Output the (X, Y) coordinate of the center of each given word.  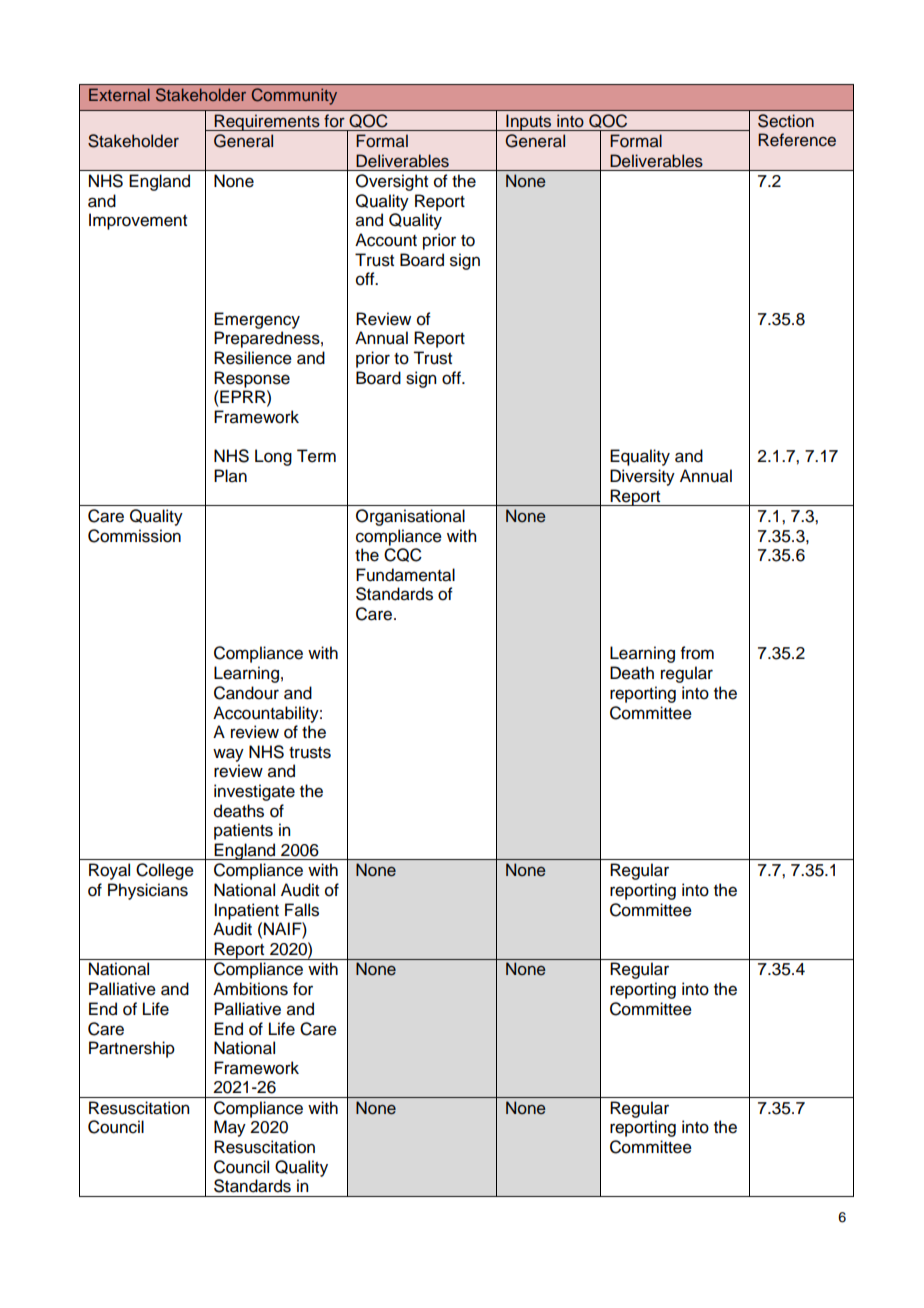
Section (786, 120)
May (230, 1128)
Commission (134, 536)
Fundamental (405, 575)
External (119, 94)
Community (294, 96)
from (697, 653)
